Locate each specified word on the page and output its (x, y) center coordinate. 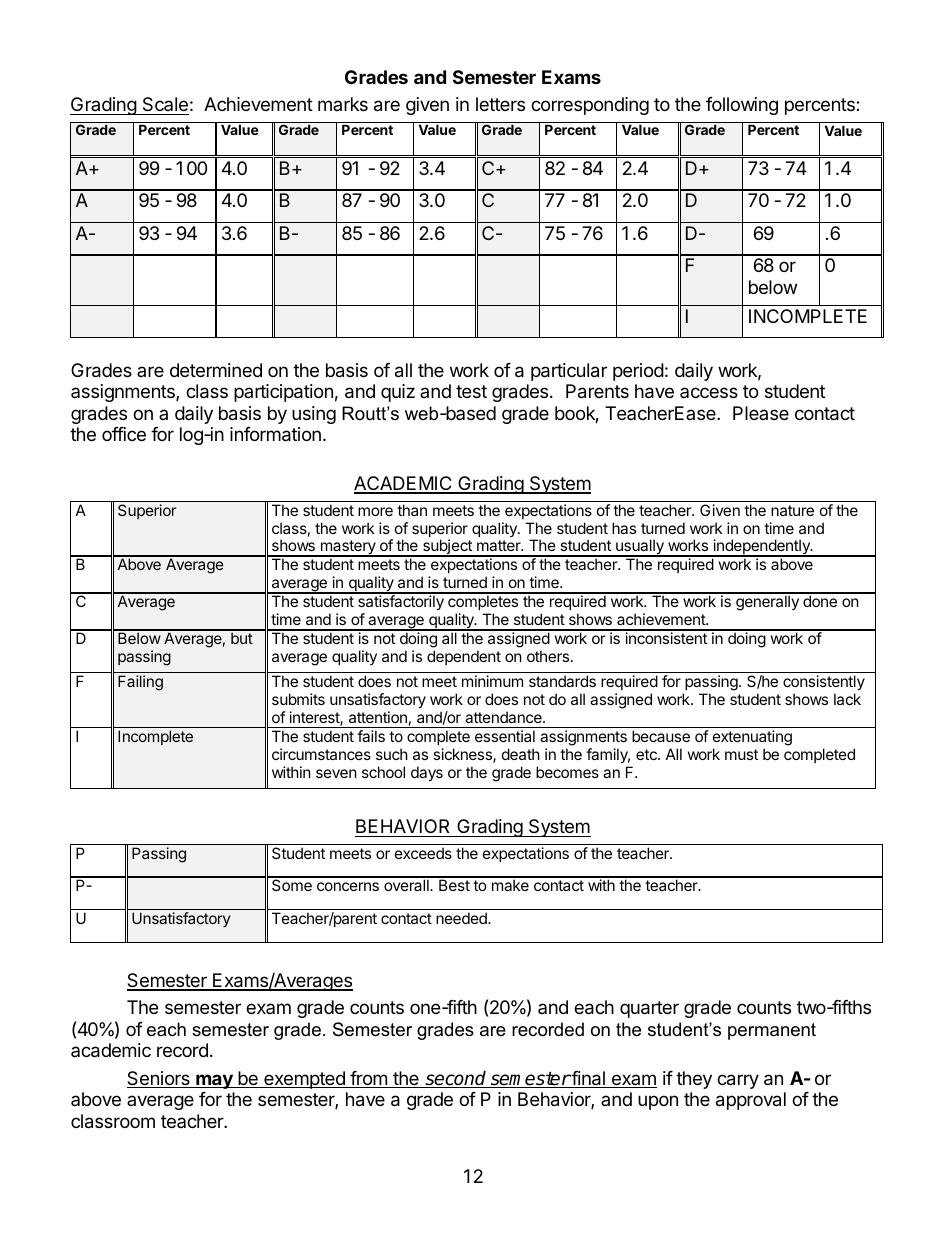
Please (761, 413)
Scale (164, 106)
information (275, 434)
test (471, 391)
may (214, 1081)
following (742, 106)
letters (500, 104)
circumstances (321, 754)
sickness (463, 755)
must (741, 754)
